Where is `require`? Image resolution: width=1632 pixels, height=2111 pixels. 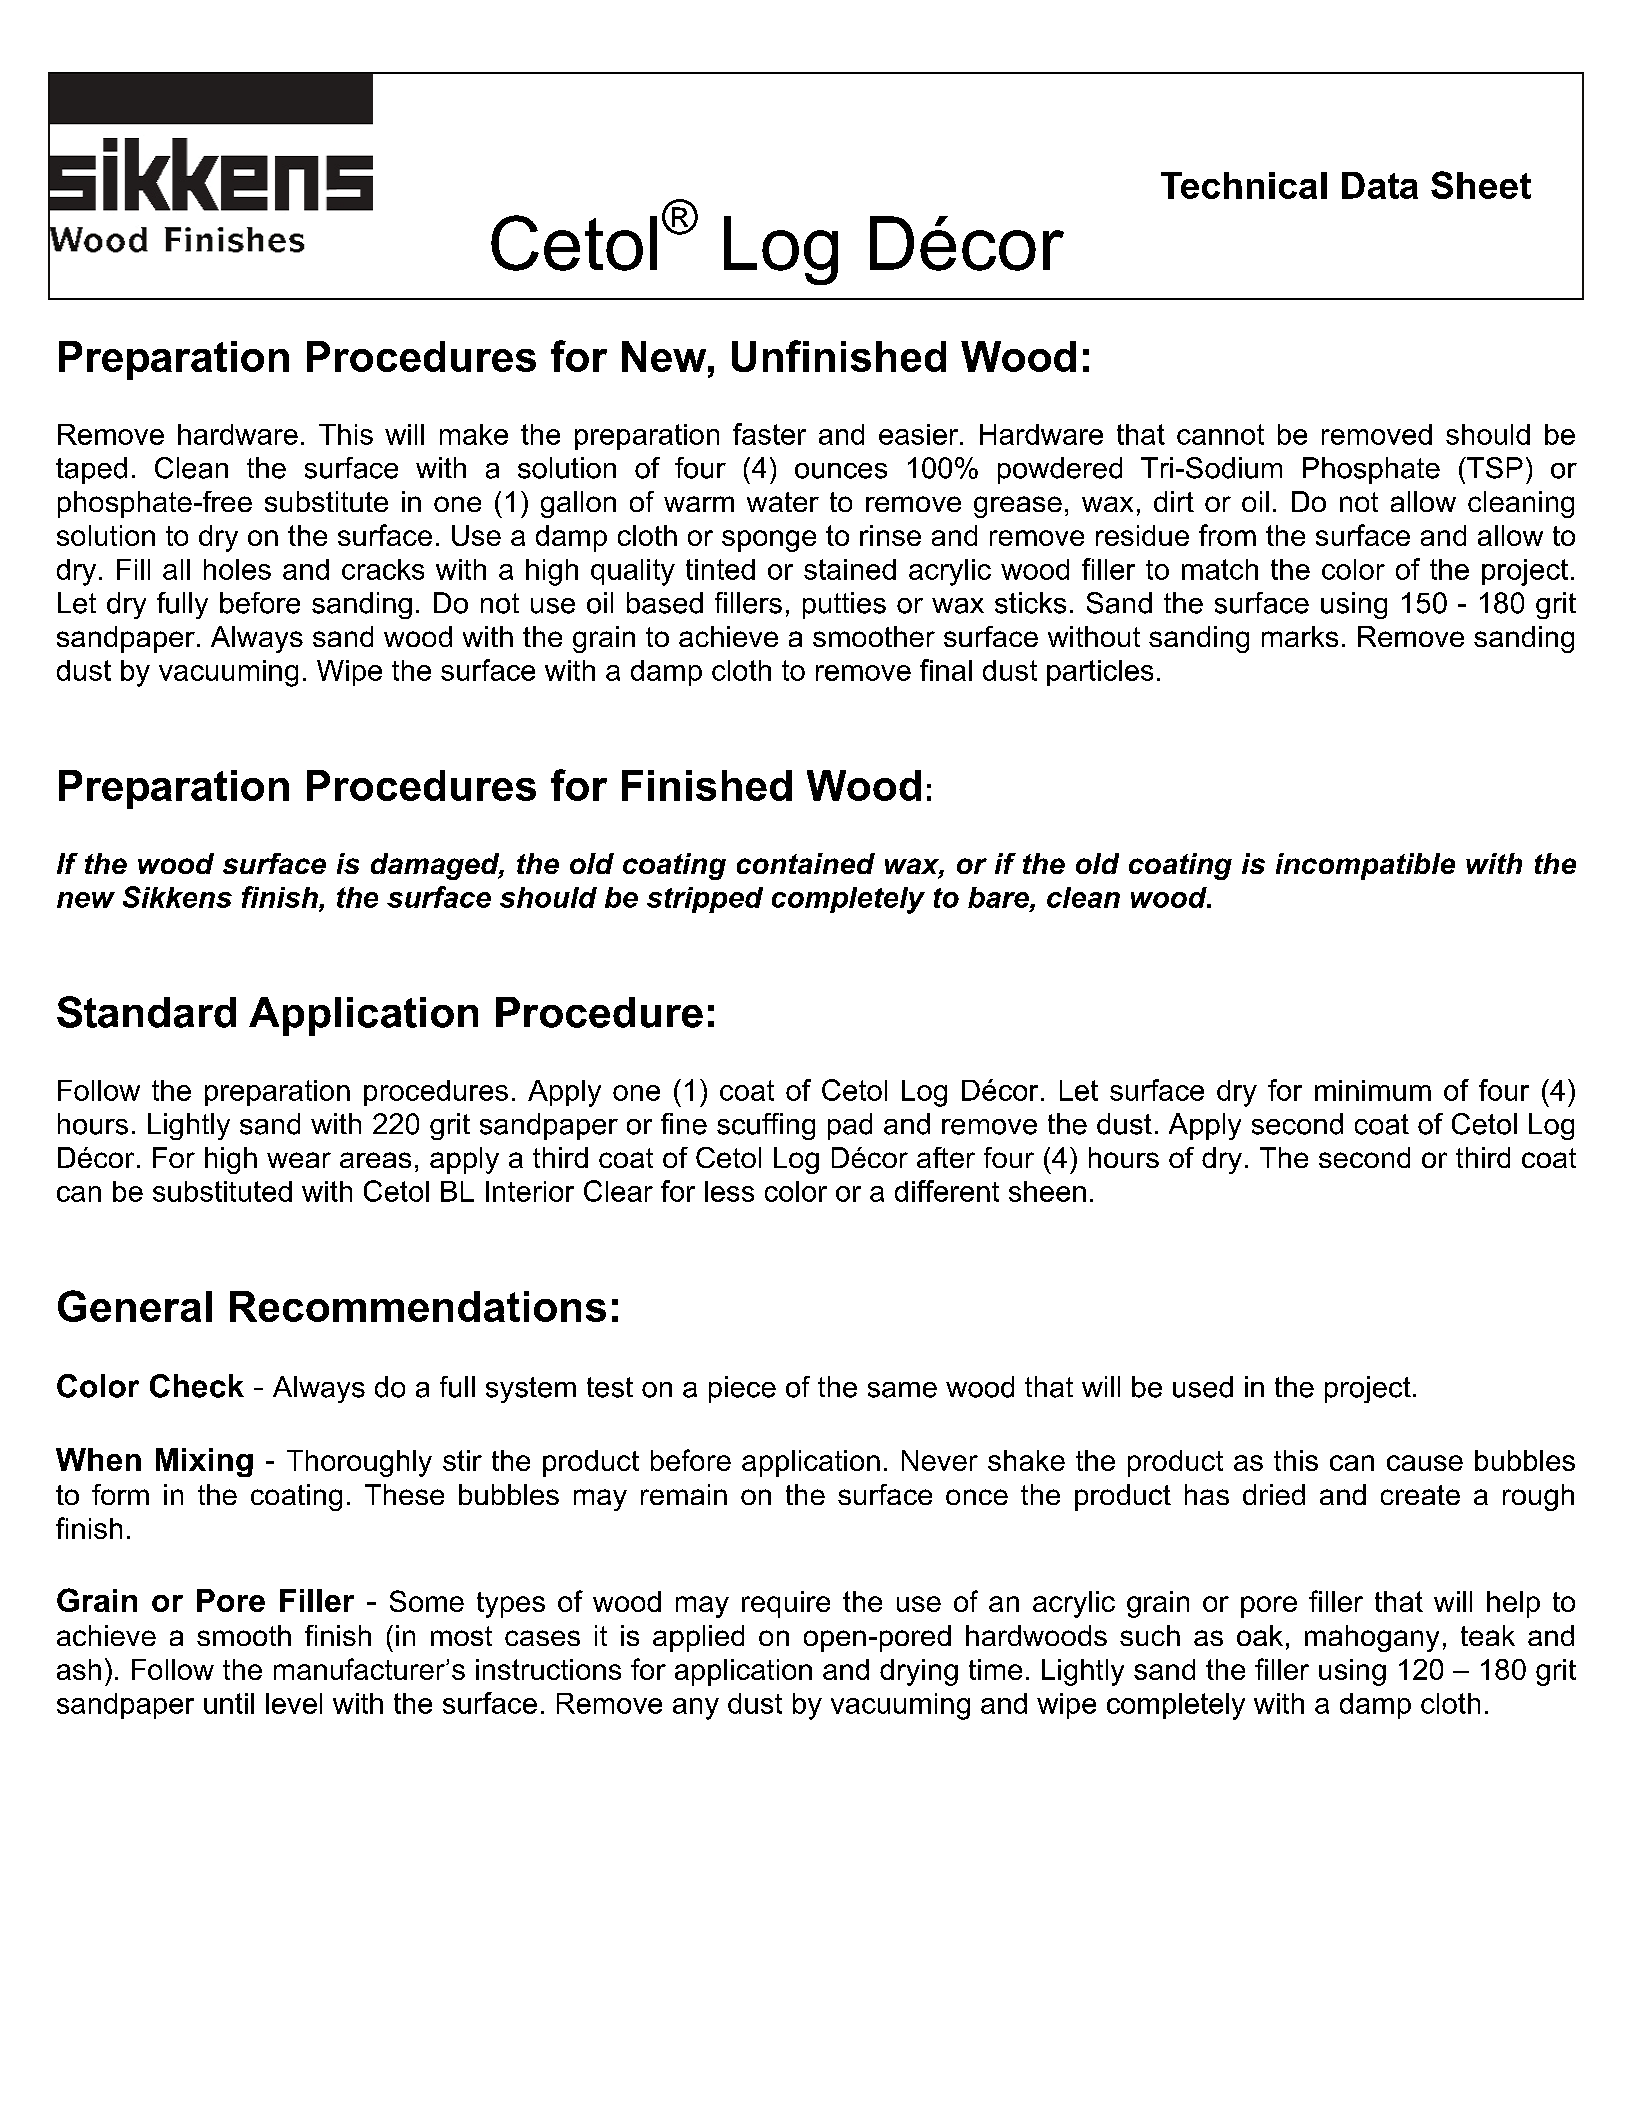 require is located at coordinates (786, 1604).
